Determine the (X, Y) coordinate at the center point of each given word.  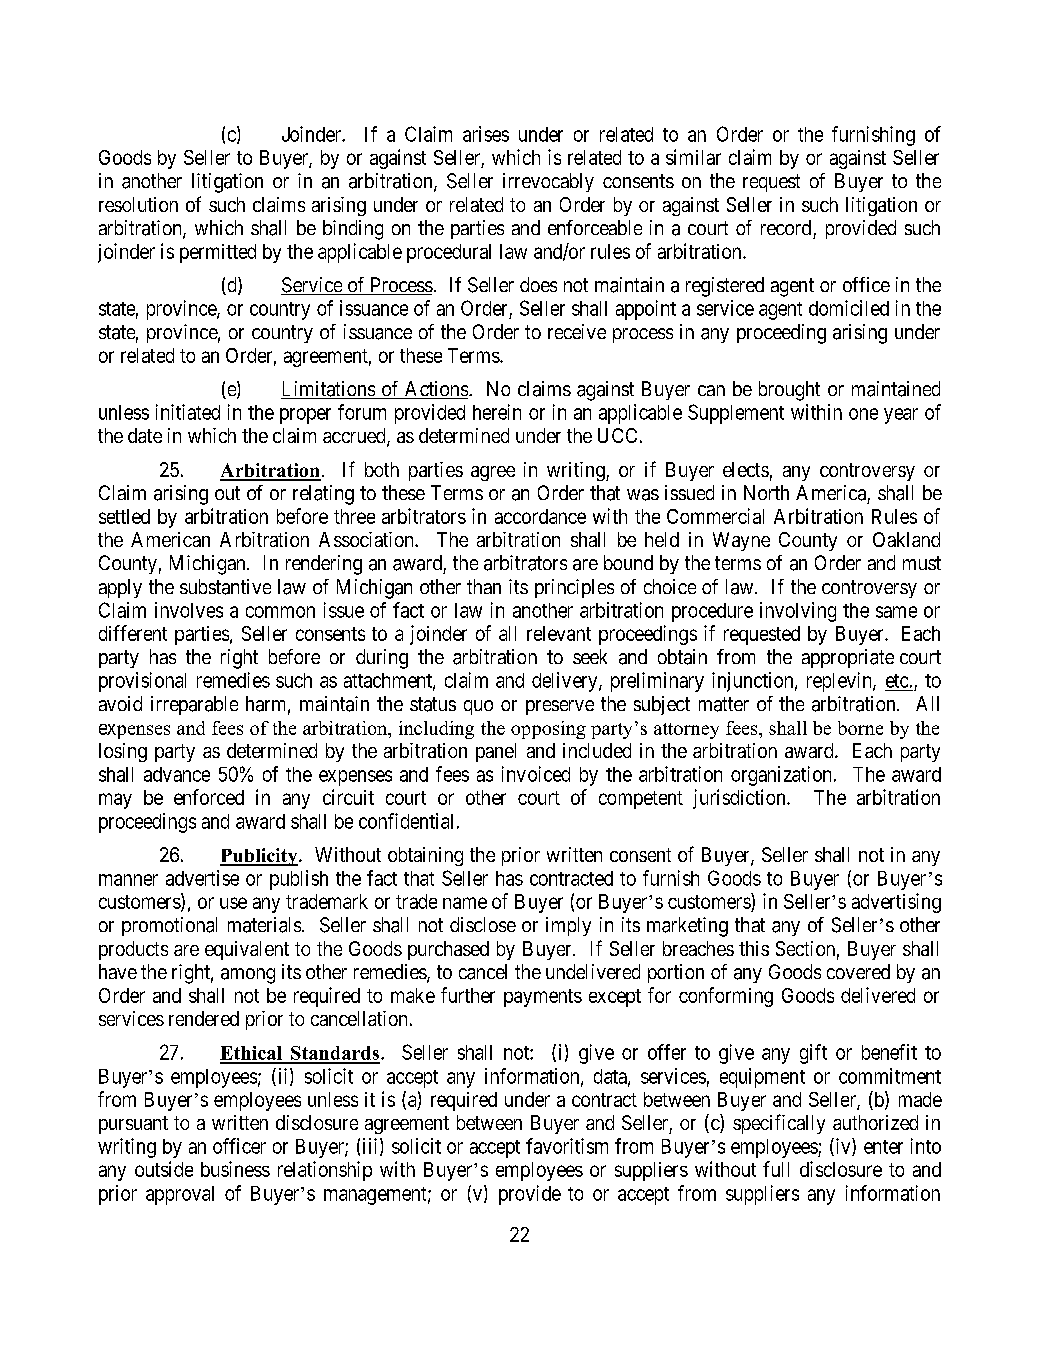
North (766, 492)
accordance (540, 516)
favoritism (567, 1146)
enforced (209, 797)
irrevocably (548, 182)
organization (781, 776)
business (235, 1169)
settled (124, 516)
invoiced (536, 774)
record (786, 227)
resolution (138, 204)
